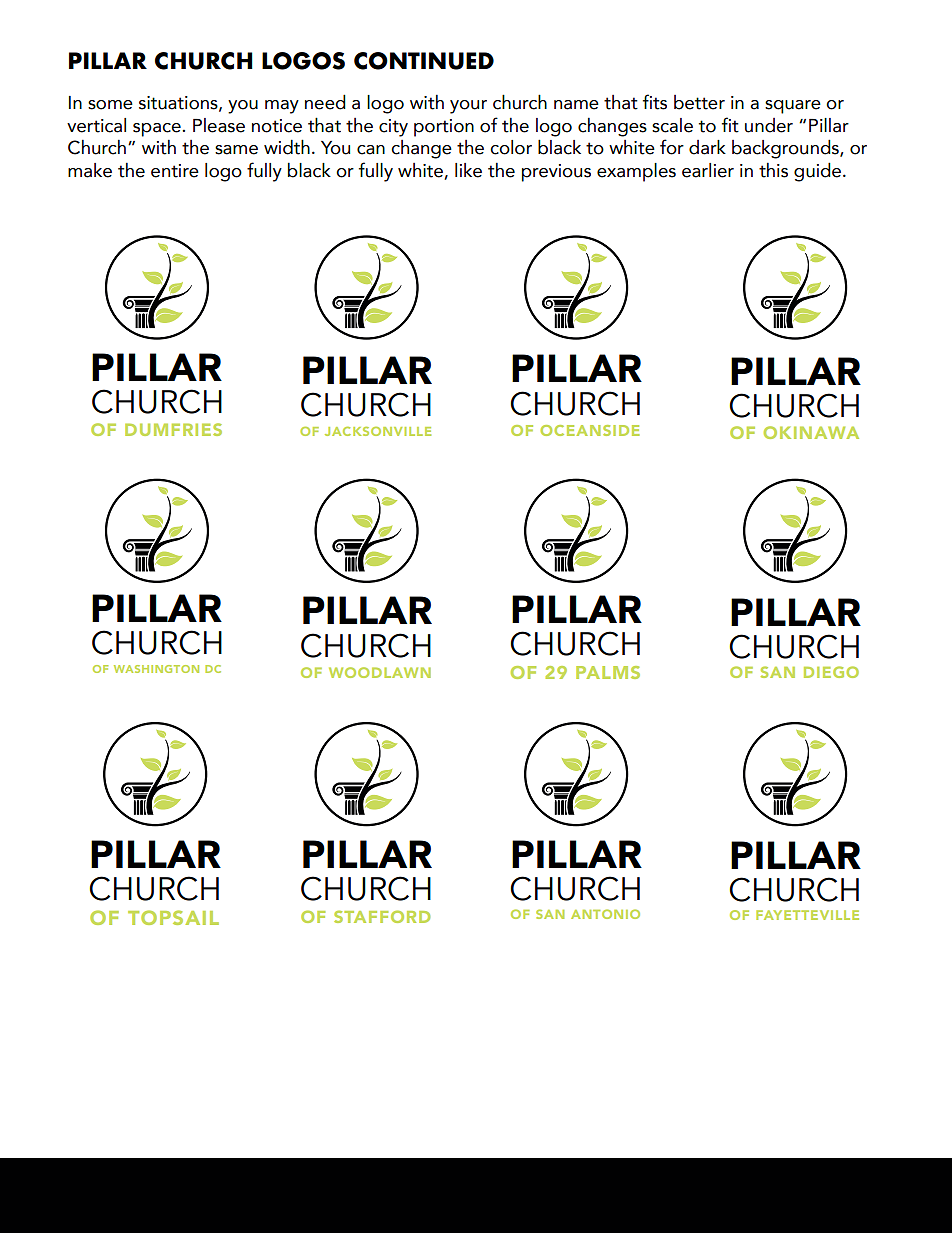 Image resolution: width=952 pixels, height=1233 pixels. I want to click on OKINAWA, so click(811, 432).
